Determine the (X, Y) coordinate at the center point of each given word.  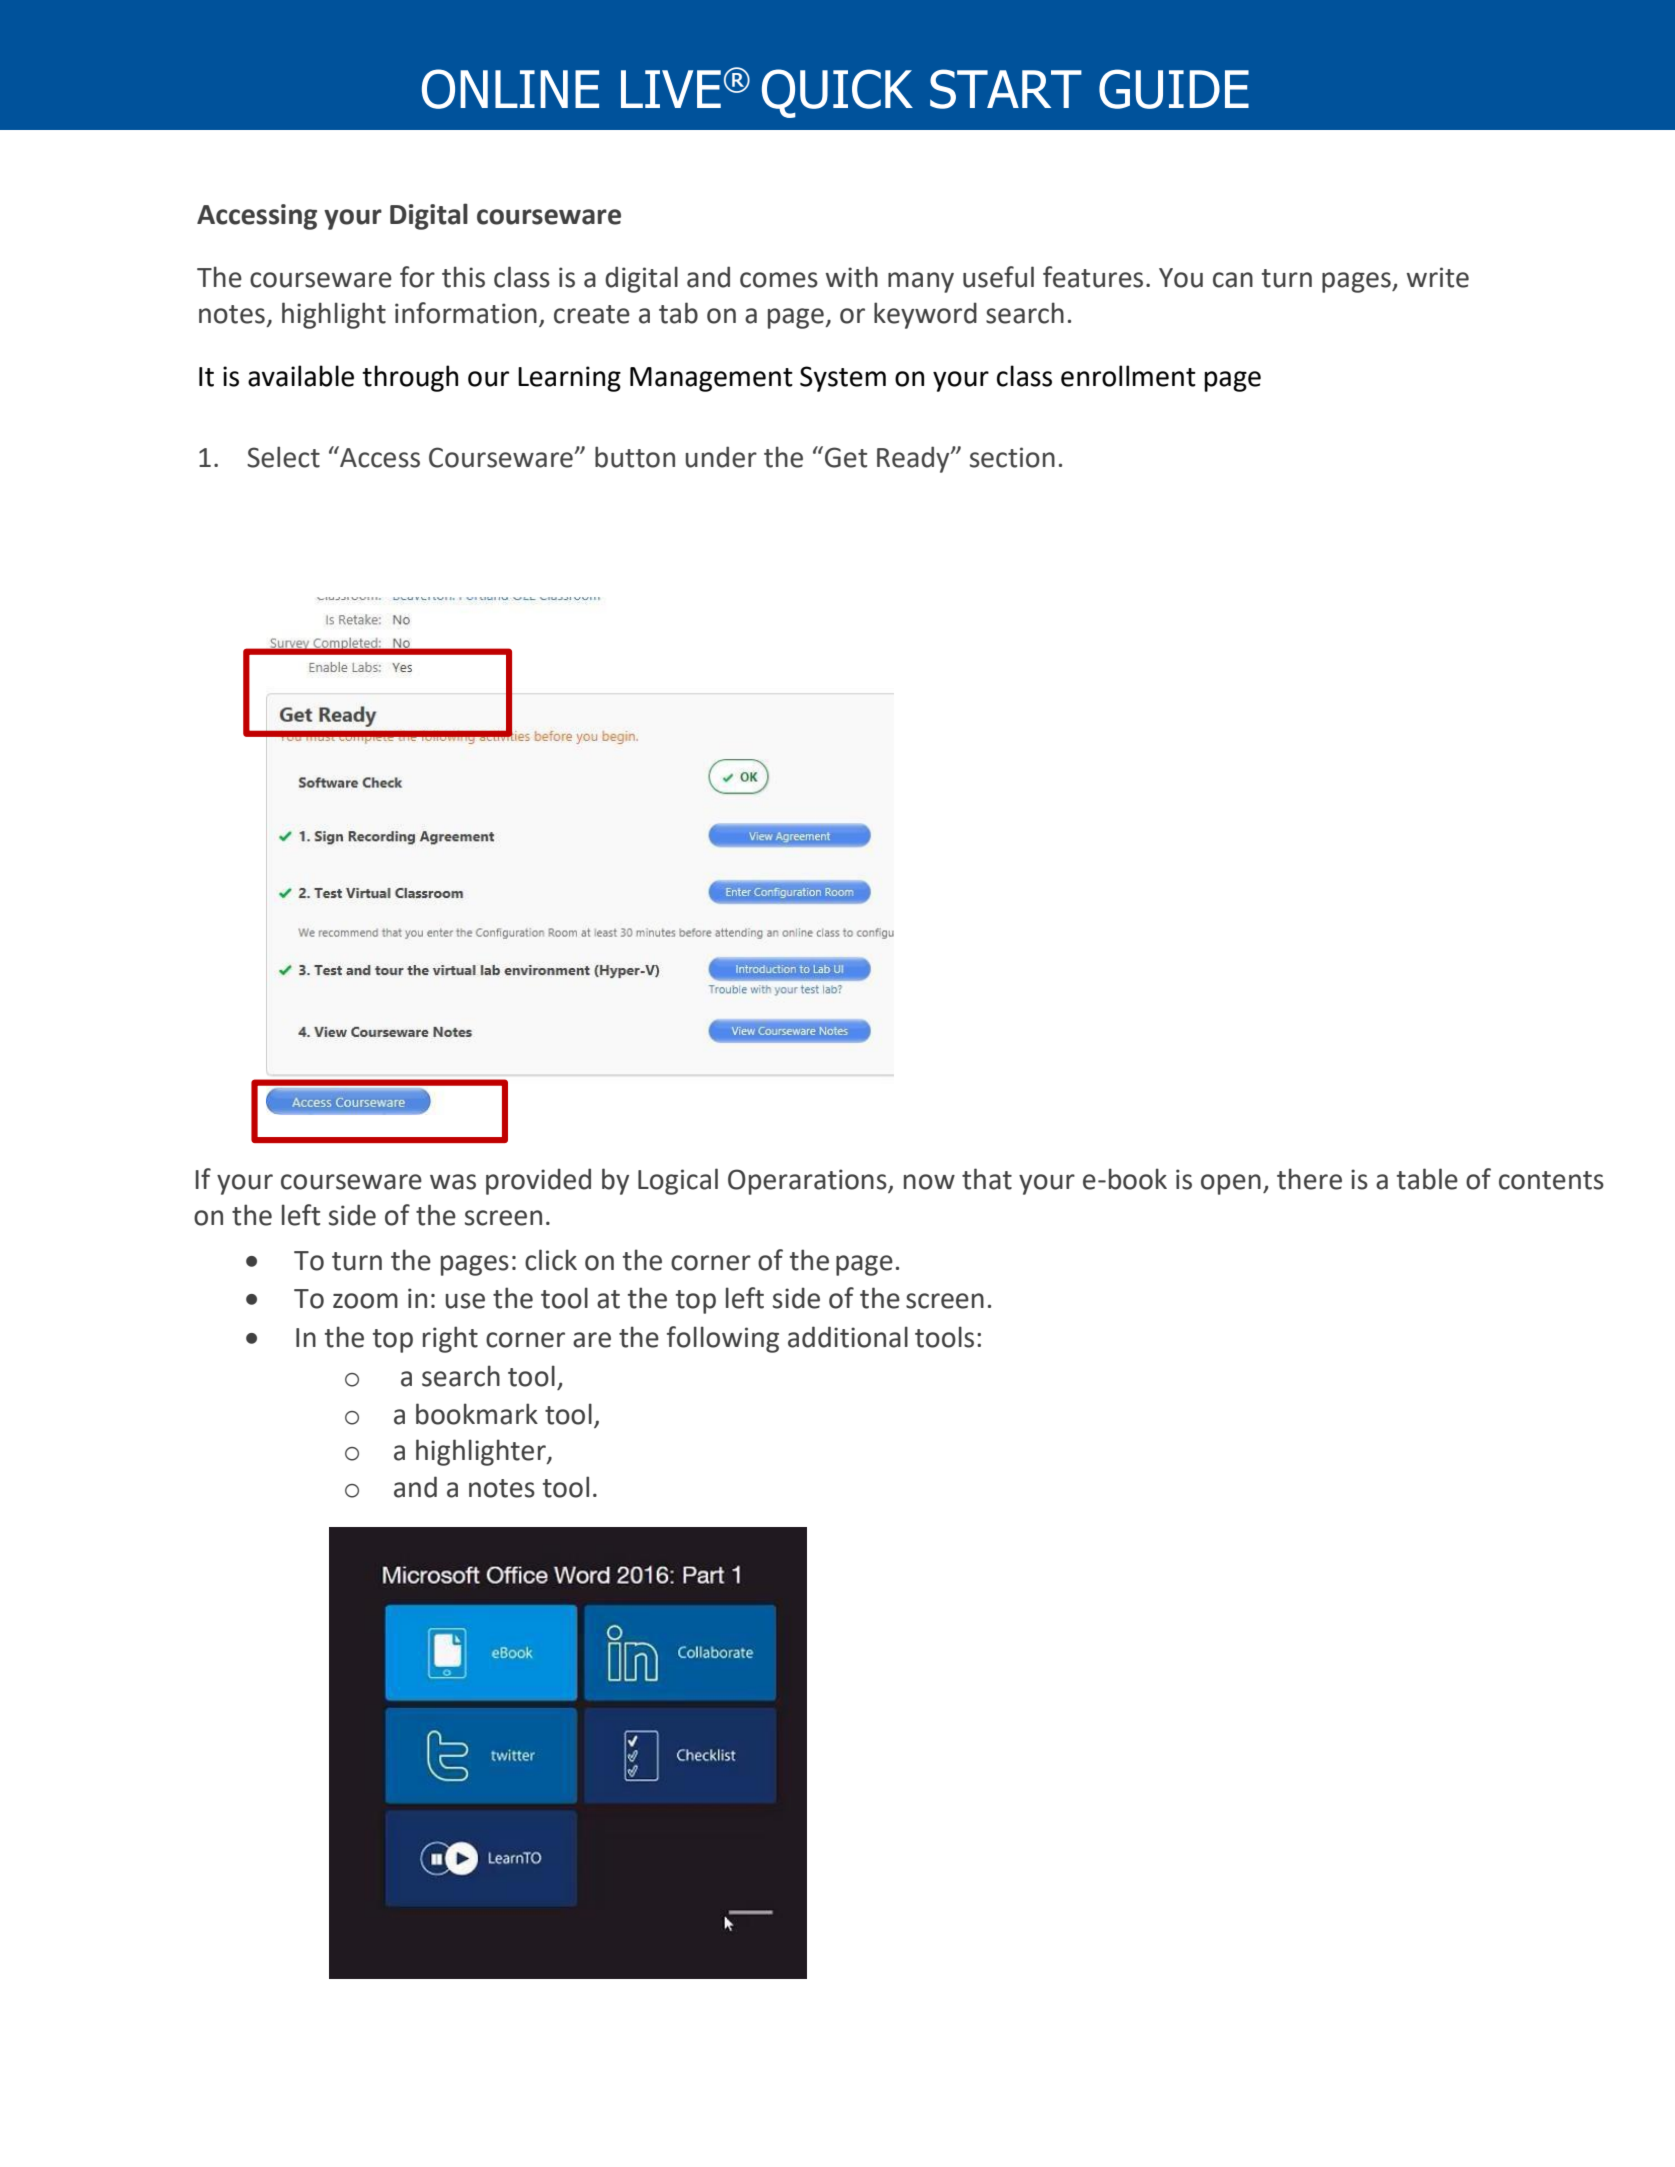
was (453, 1182)
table (1427, 1179)
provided (538, 1181)
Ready (914, 459)
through (410, 378)
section (1012, 457)
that (987, 1179)
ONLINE (510, 89)
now (929, 1182)
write (1438, 277)
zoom (365, 1301)
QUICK (837, 93)
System (843, 379)
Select (283, 457)
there (1309, 1179)
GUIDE (1174, 89)
